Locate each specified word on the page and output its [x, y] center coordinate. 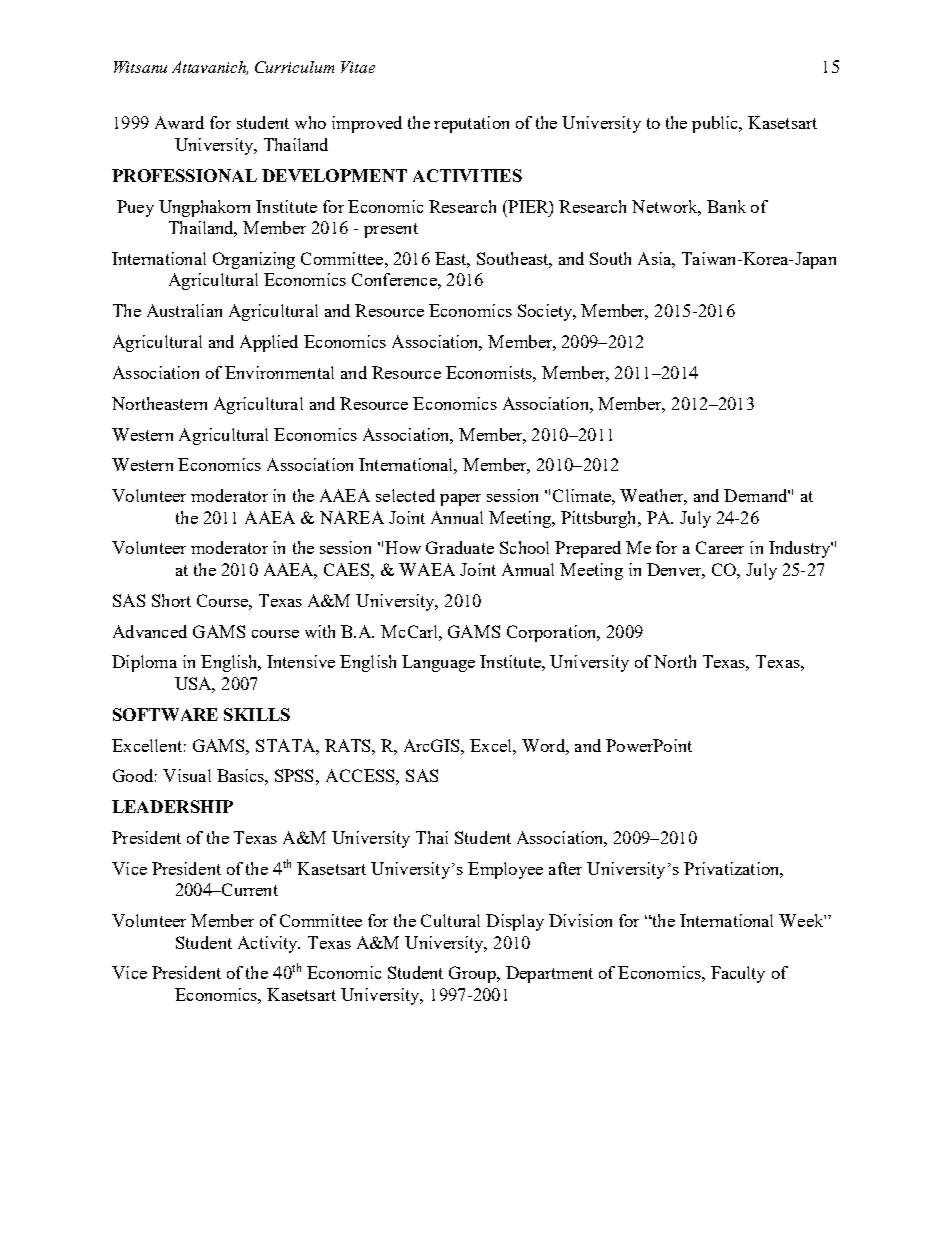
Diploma [144, 663]
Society [546, 312]
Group [473, 974]
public [716, 124]
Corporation [553, 633]
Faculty [738, 974]
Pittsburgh [600, 519]
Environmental [279, 372]
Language [438, 663]
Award [179, 122]
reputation [471, 124]
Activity [269, 944]
